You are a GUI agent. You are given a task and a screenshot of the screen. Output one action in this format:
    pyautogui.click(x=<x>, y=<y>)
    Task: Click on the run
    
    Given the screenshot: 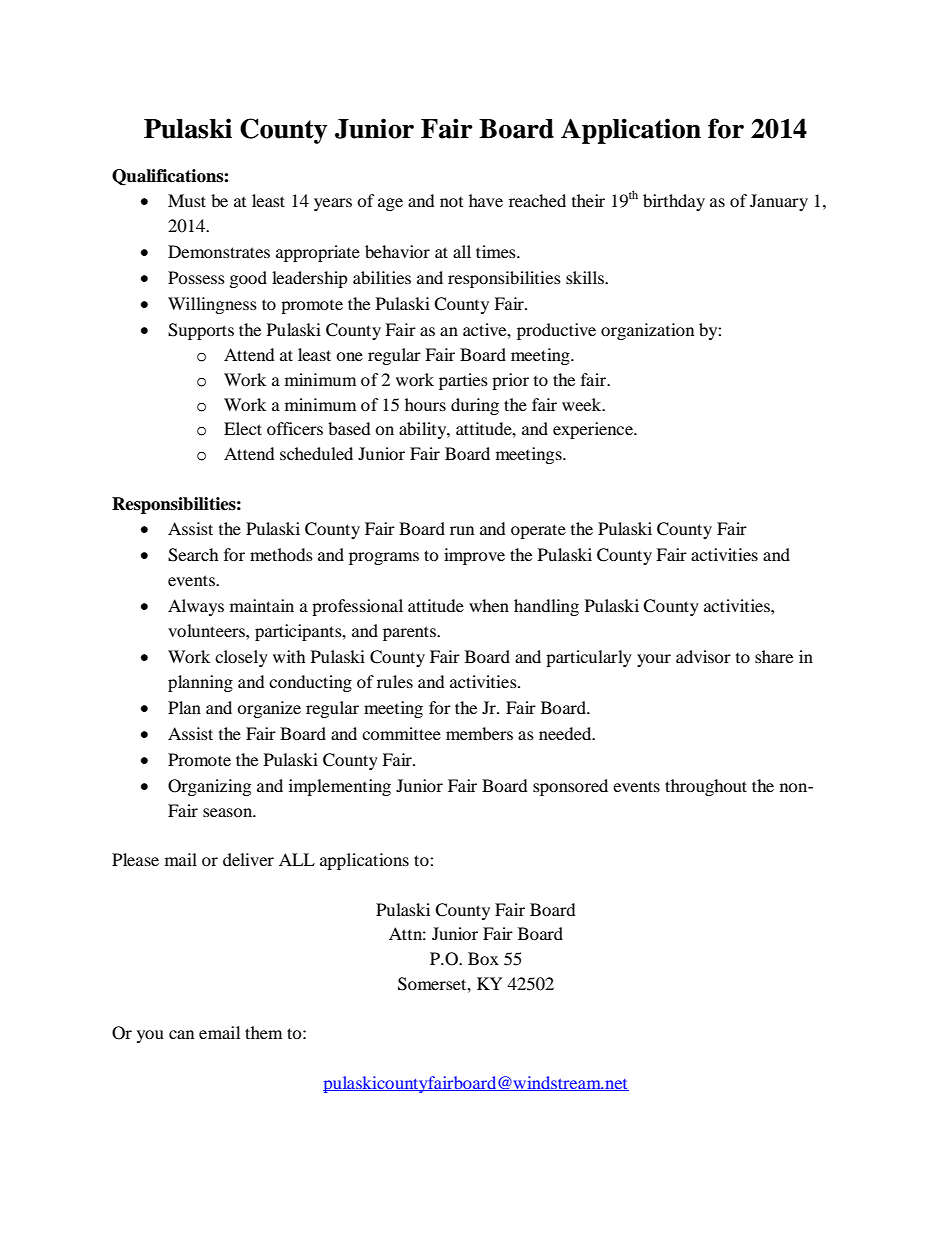 What is the action you would take?
    pyautogui.click(x=462, y=530)
